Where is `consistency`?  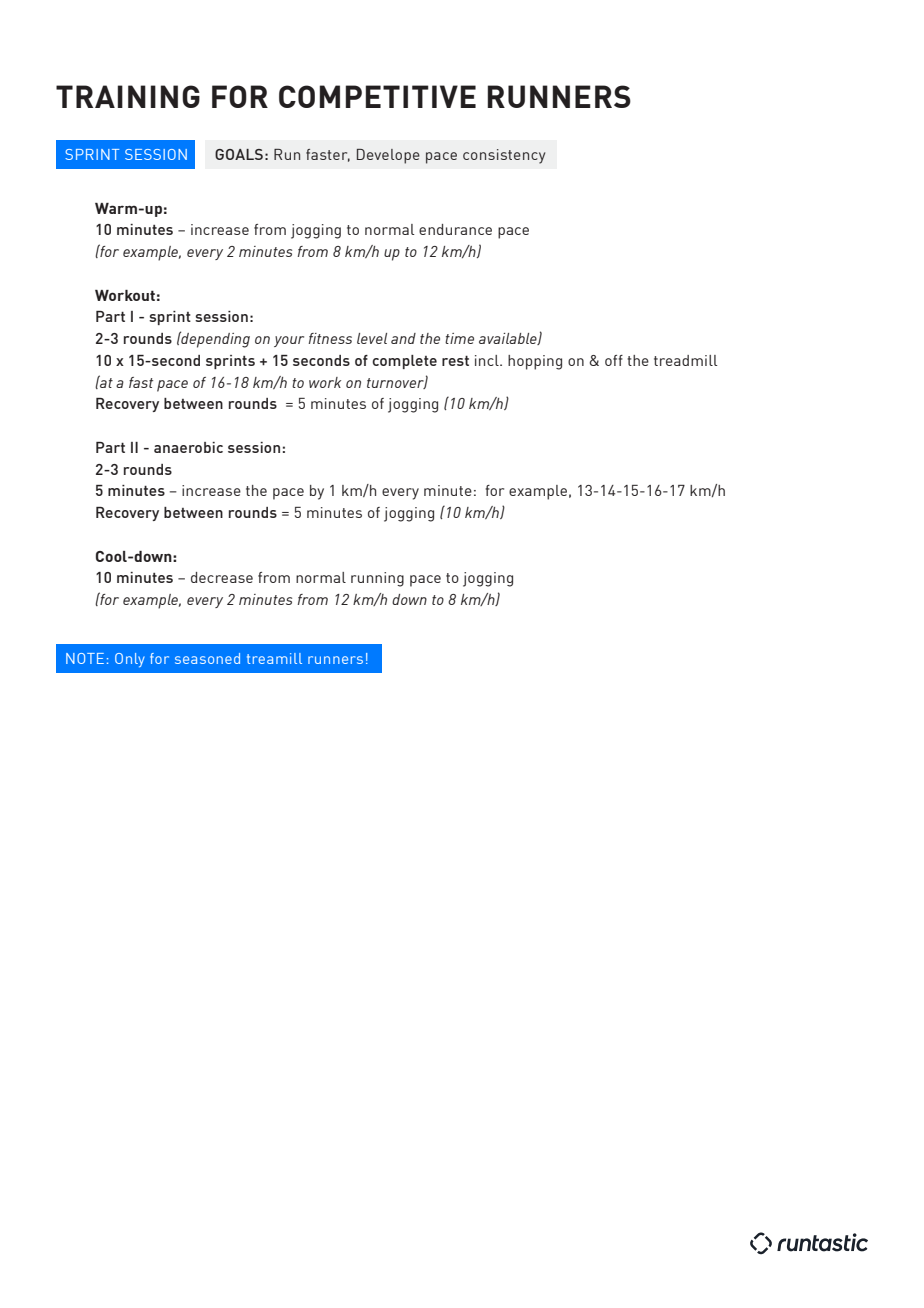 consistency is located at coordinates (504, 156).
